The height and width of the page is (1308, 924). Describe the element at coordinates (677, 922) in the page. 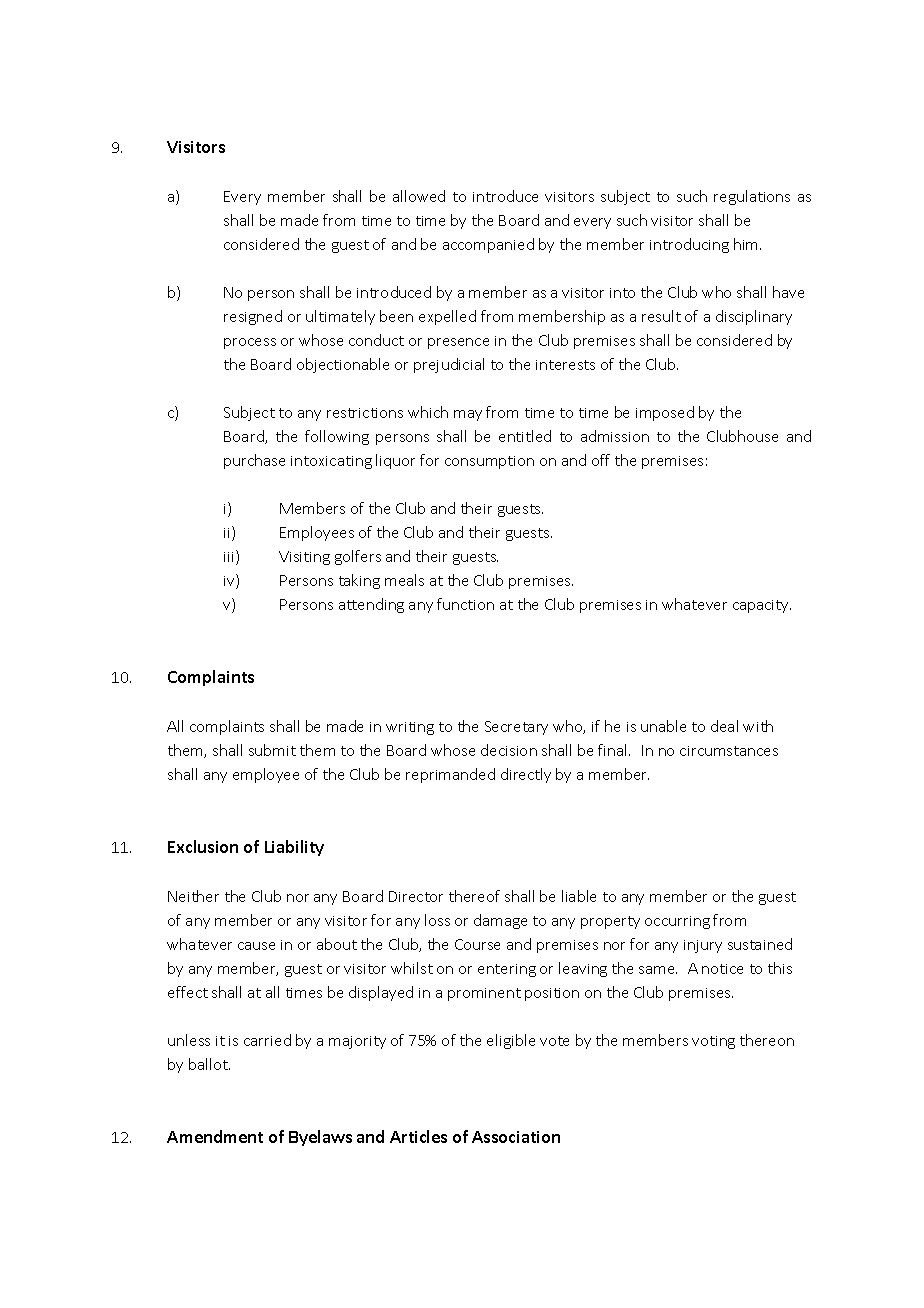

I see `occurring` at that location.
